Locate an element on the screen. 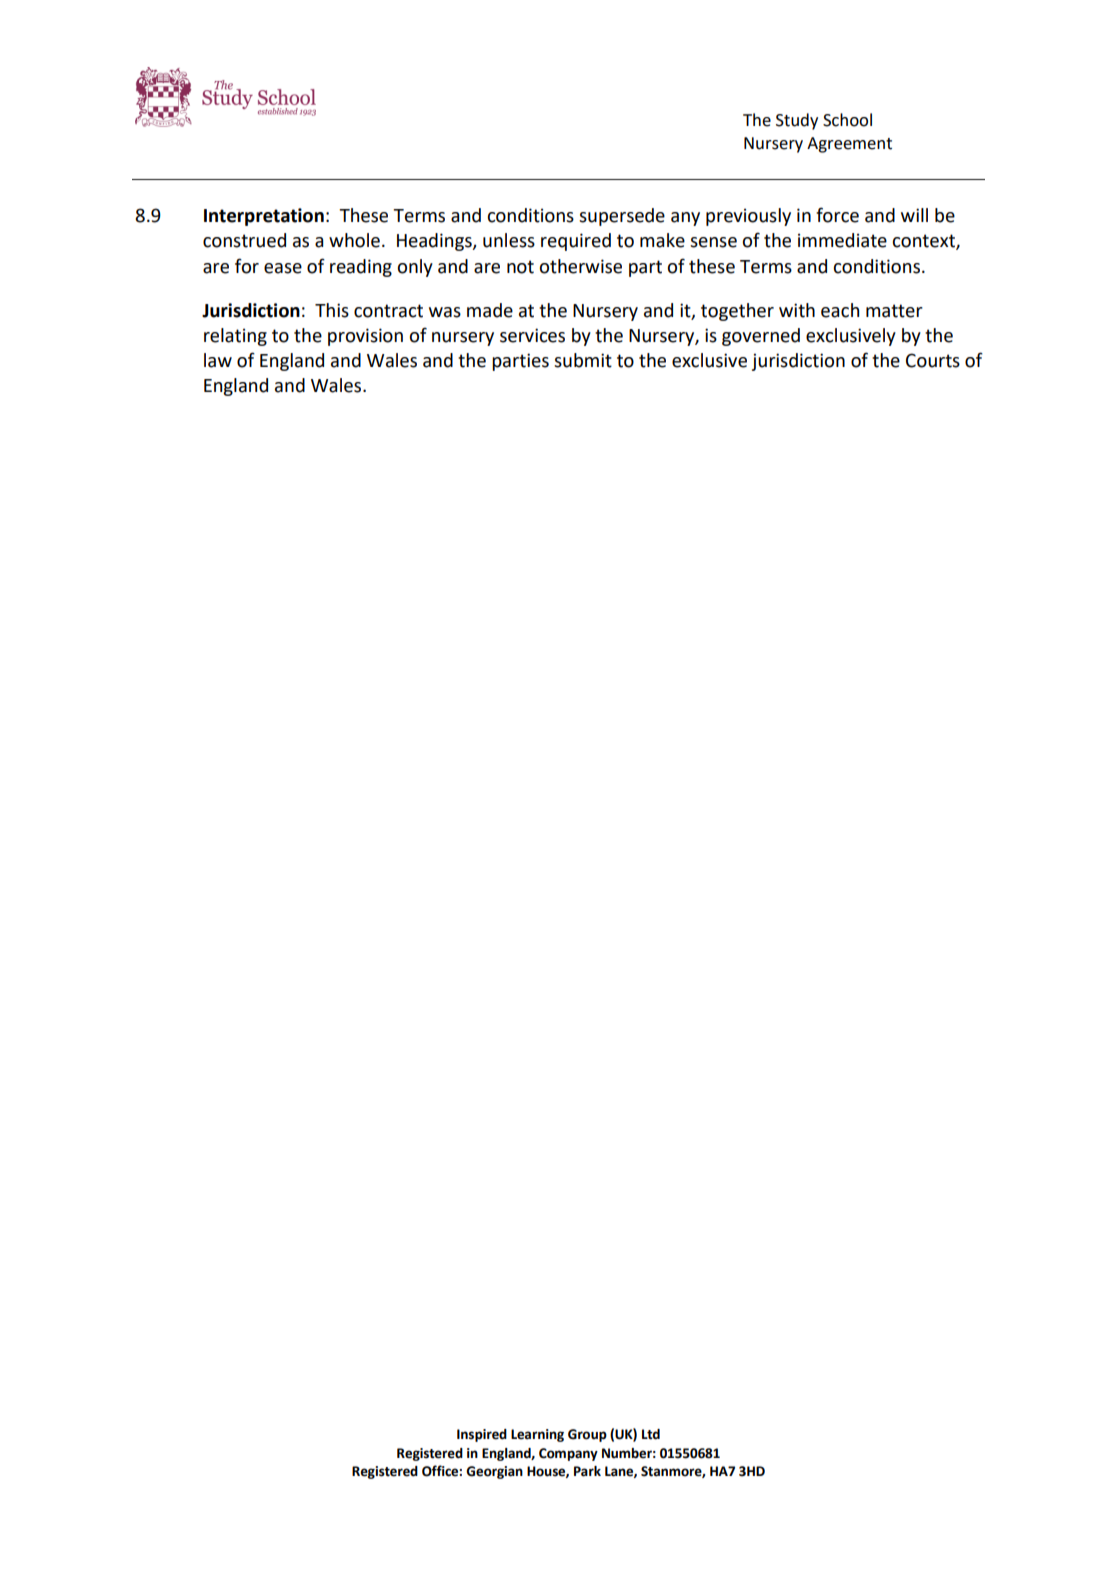  Agreement is located at coordinates (849, 145).
